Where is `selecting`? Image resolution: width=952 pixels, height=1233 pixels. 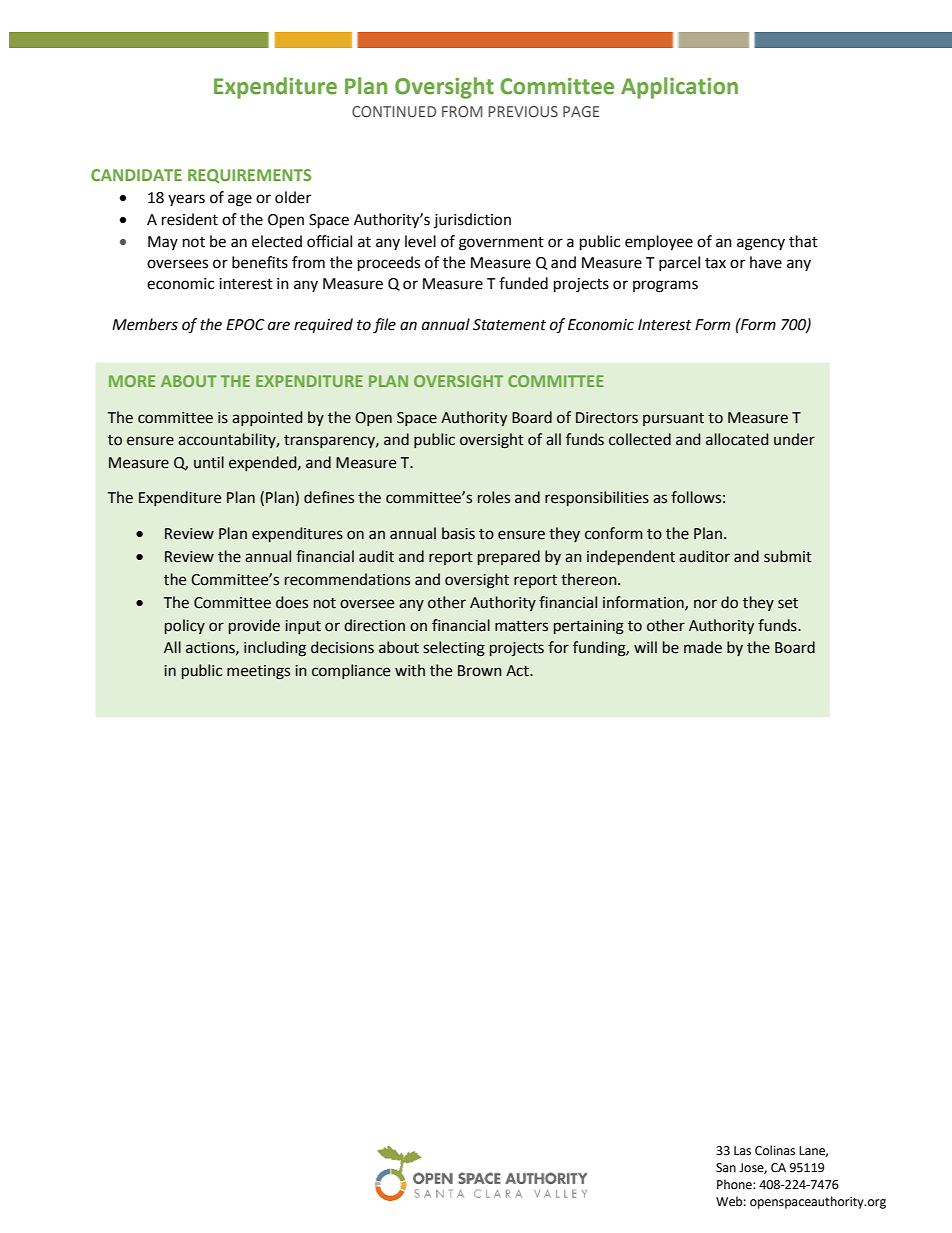 selecting is located at coordinates (454, 649).
